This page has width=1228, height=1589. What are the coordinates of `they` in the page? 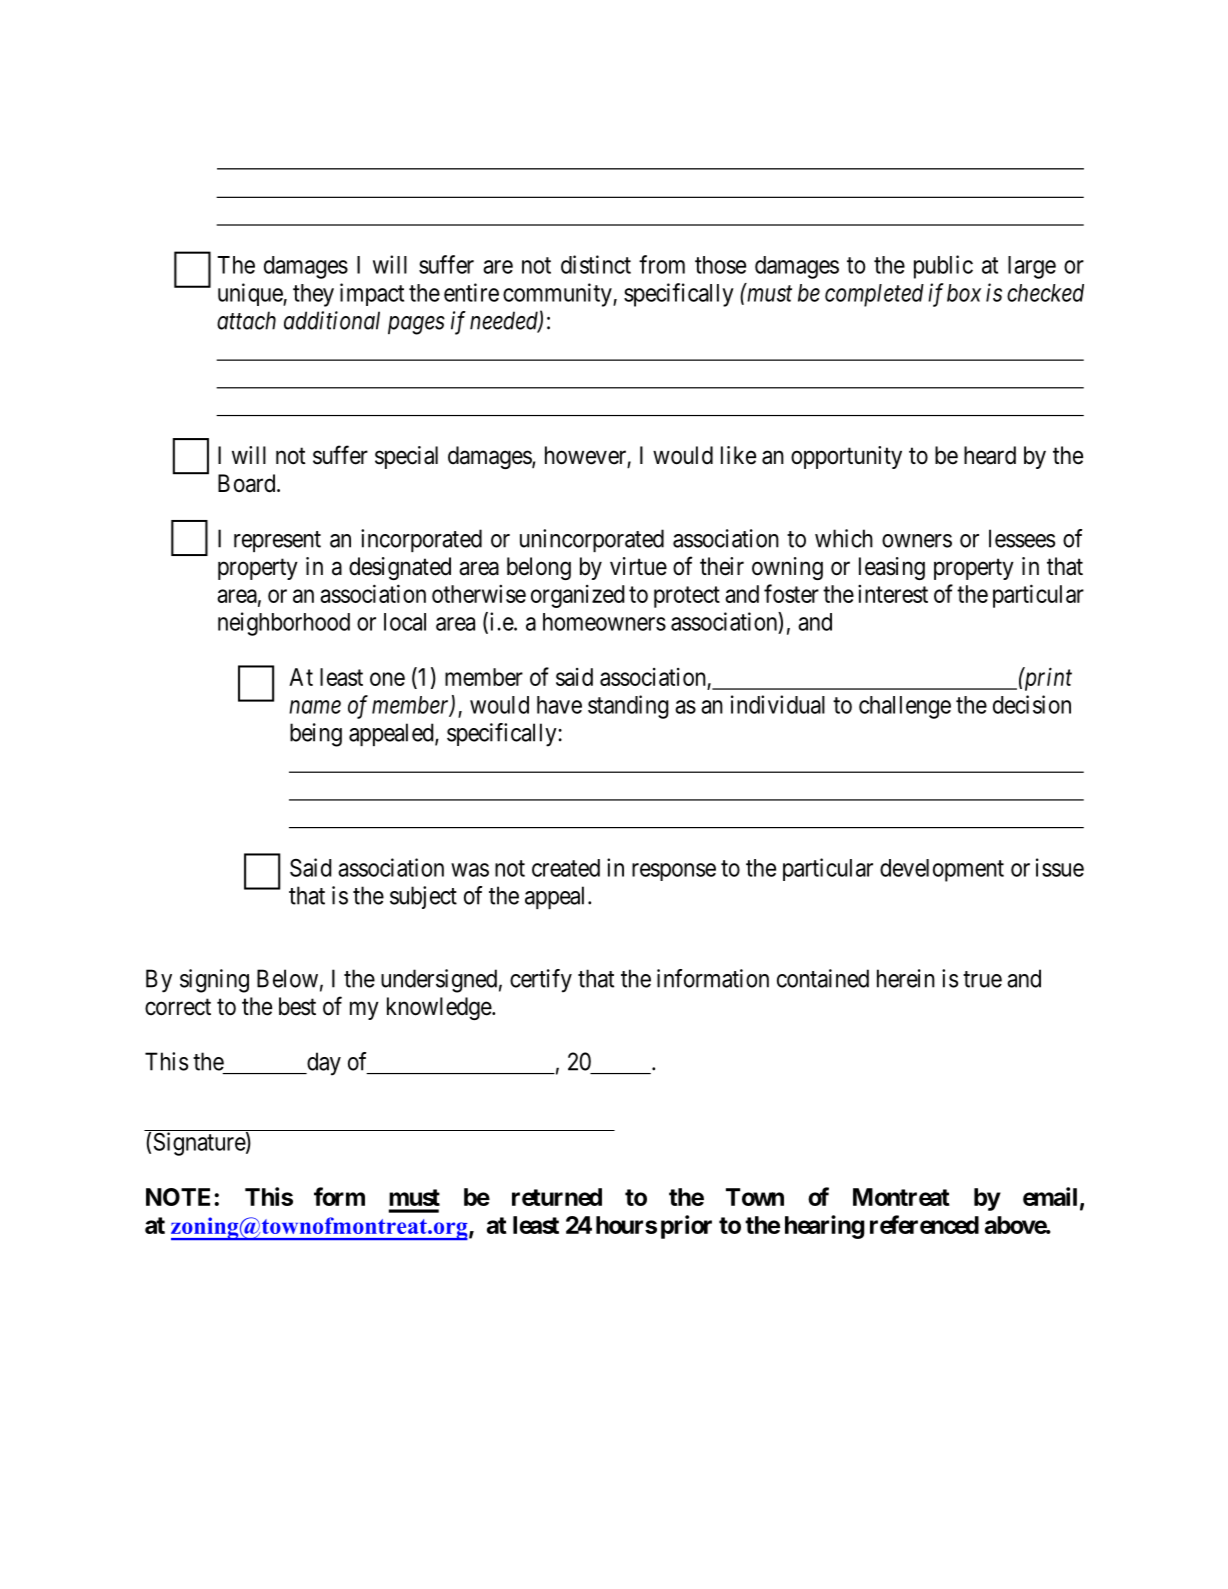 It's located at (313, 295).
